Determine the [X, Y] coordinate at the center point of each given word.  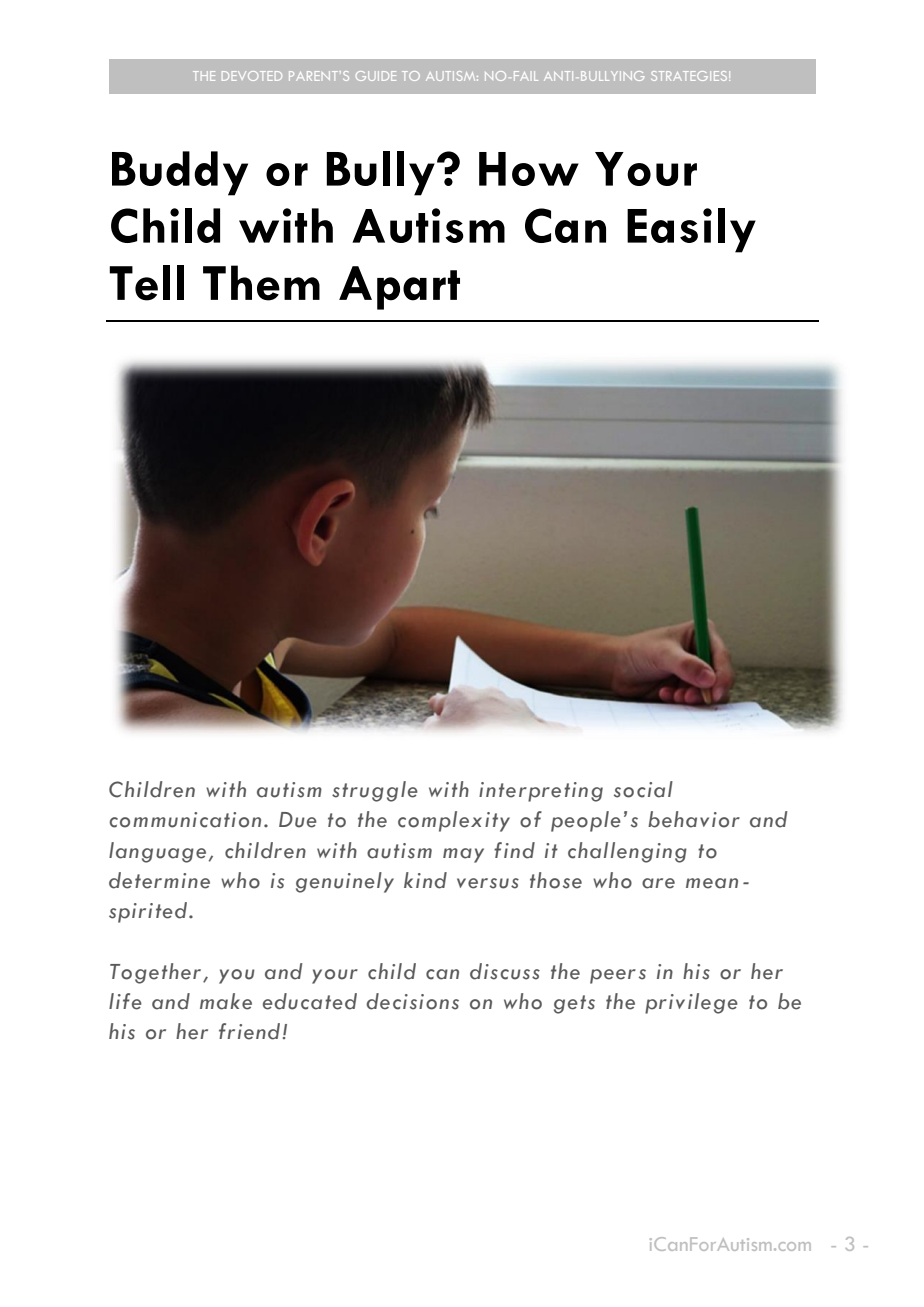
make [226, 1001]
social [643, 789]
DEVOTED [252, 76]
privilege [691, 1003]
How [529, 169]
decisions [412, 1001]
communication [185, 820]
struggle [375, 791]
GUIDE [376, 76]
